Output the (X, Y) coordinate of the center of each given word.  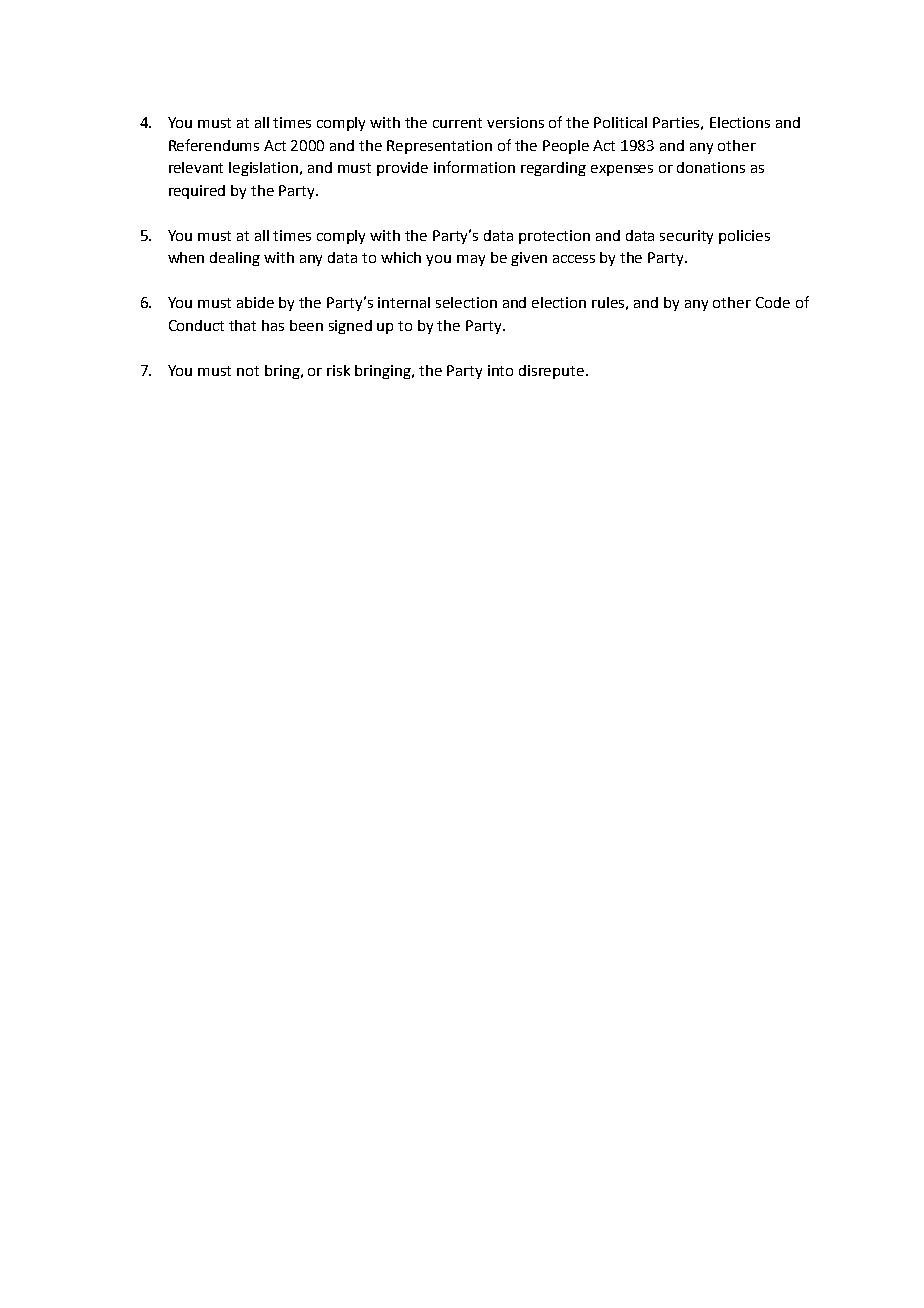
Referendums (214, 145)
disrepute (553, 372)
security (686, 237)
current (457, 123)
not (248, 371)
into (500, 370)
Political (620, 122)
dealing (235, 259)
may (471, 260)
